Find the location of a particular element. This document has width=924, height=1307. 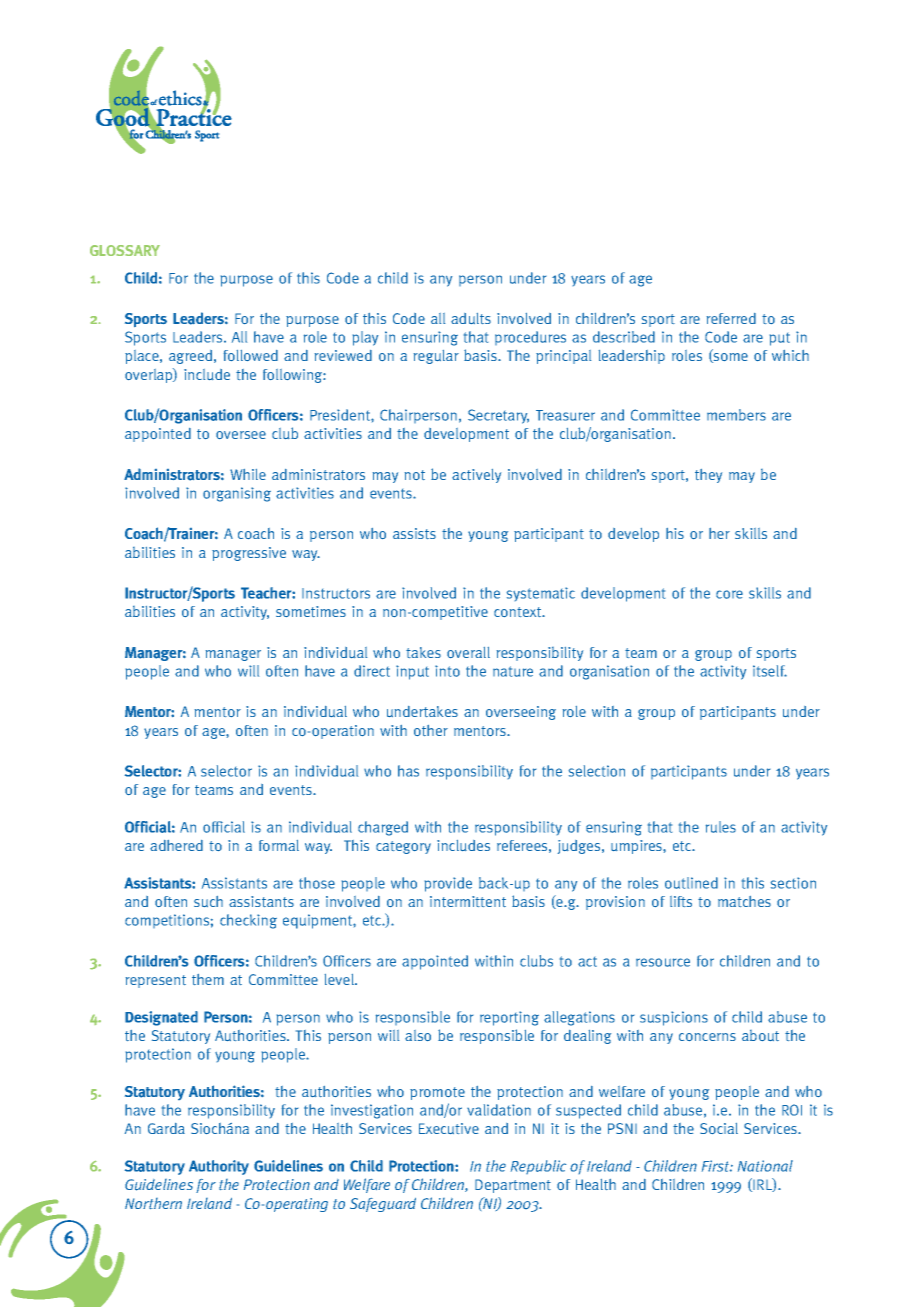

GLOSSARY is located at coordinates (125, 250).
